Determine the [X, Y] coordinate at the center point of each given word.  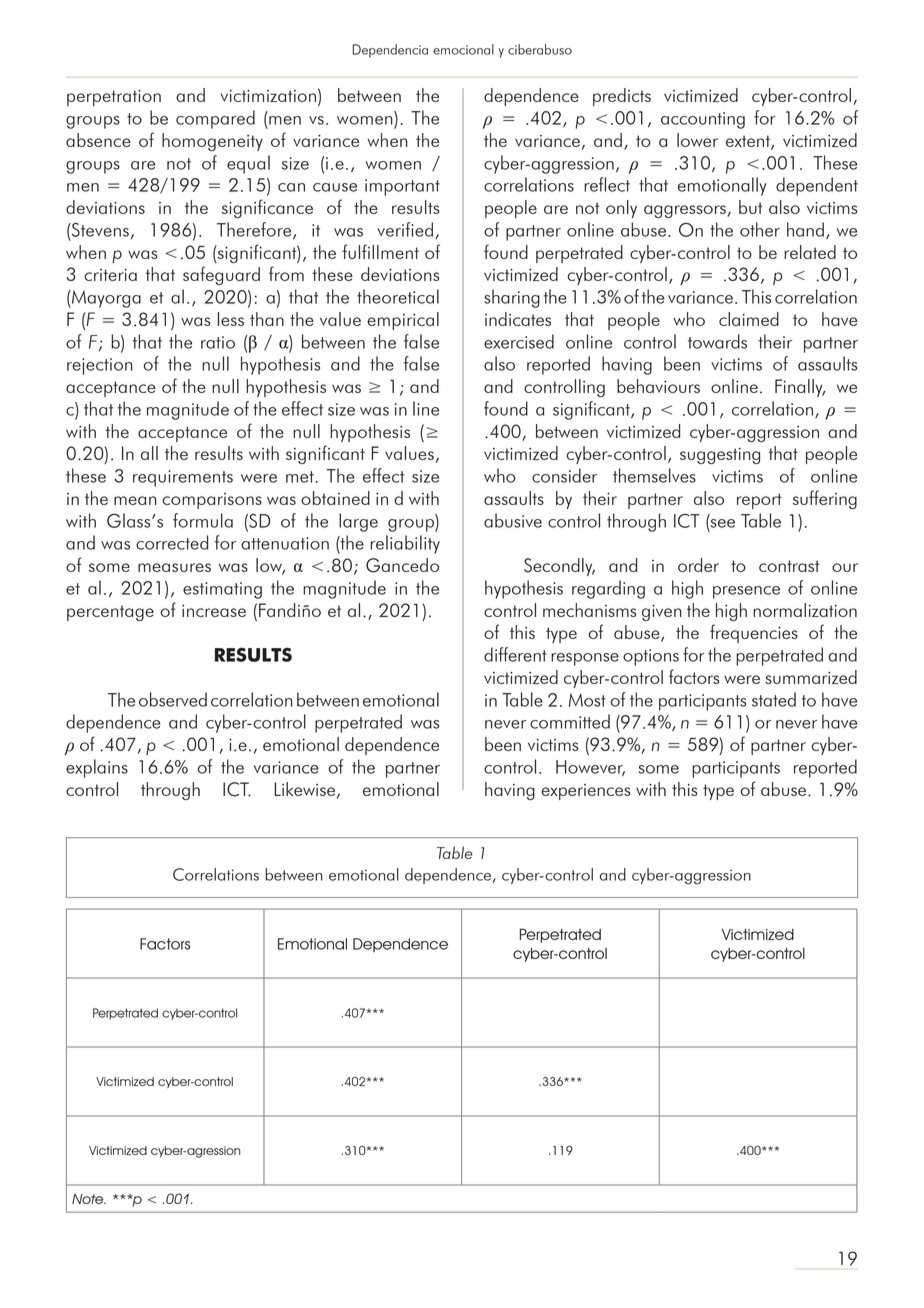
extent [749, 142]
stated [774, 699]
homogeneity [212, 142]
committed [570, 721]
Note [89, 1199]
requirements [183, 478]
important [402, 187]
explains [97, 768]
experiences [586, 792]
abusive [513, 520]
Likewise [304, 789]
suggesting [720, 456]
